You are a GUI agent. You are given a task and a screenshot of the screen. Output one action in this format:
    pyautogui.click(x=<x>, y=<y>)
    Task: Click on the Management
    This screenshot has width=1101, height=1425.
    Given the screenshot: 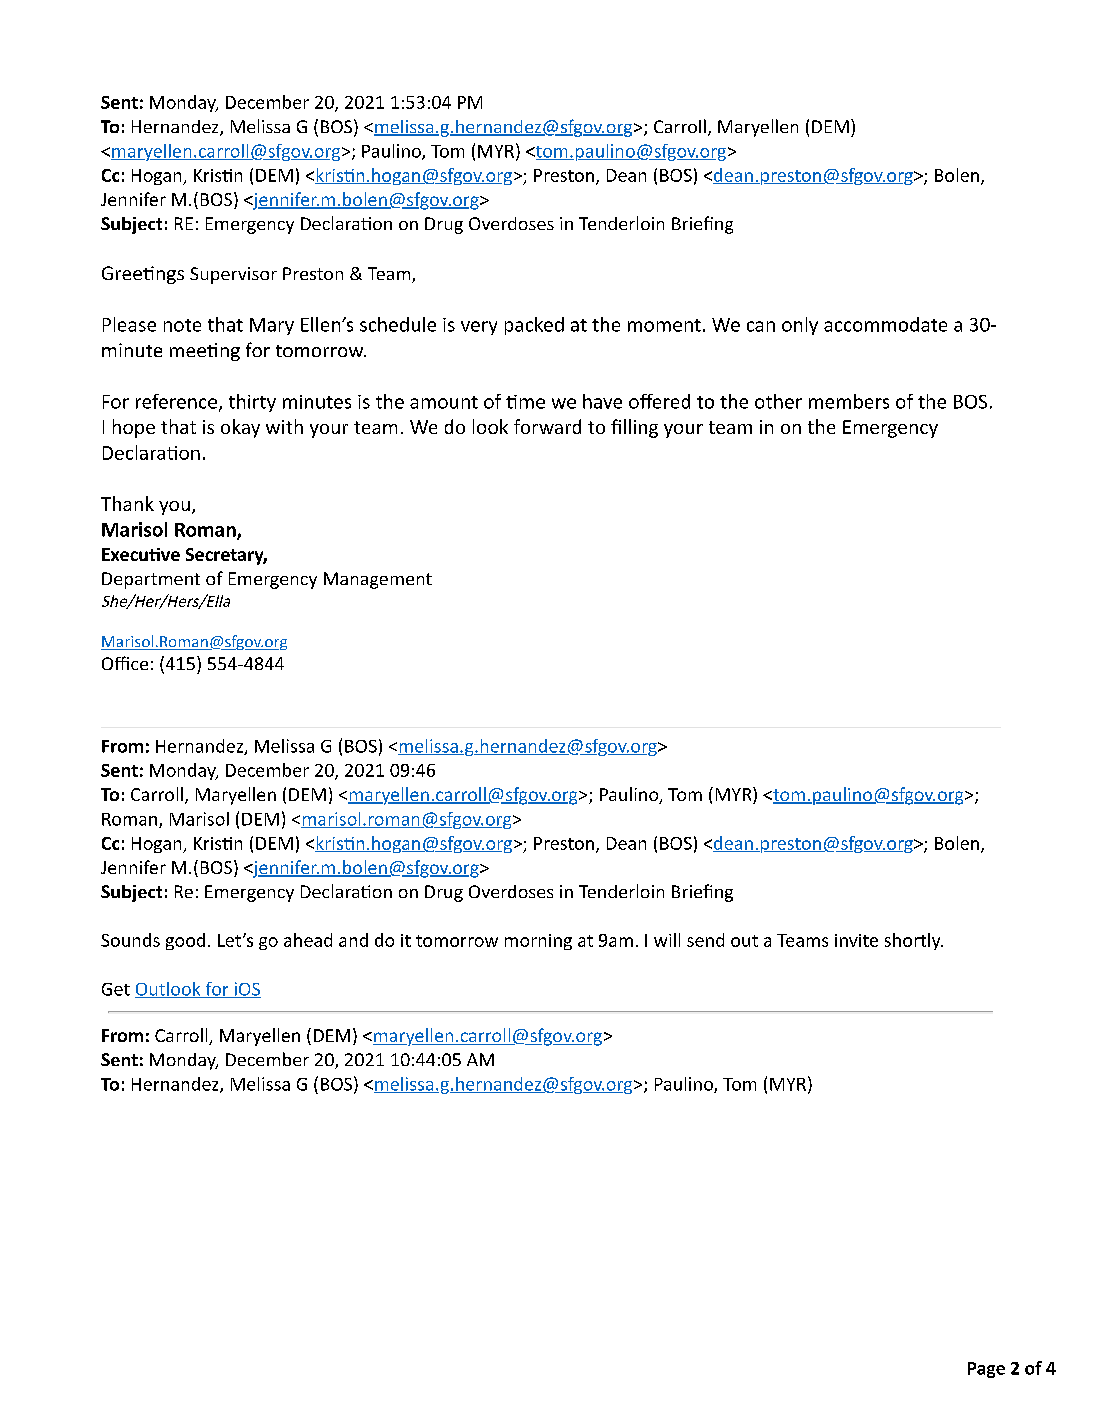 What is the action you would take?
    pyautogui.click(x=378, y=580)
